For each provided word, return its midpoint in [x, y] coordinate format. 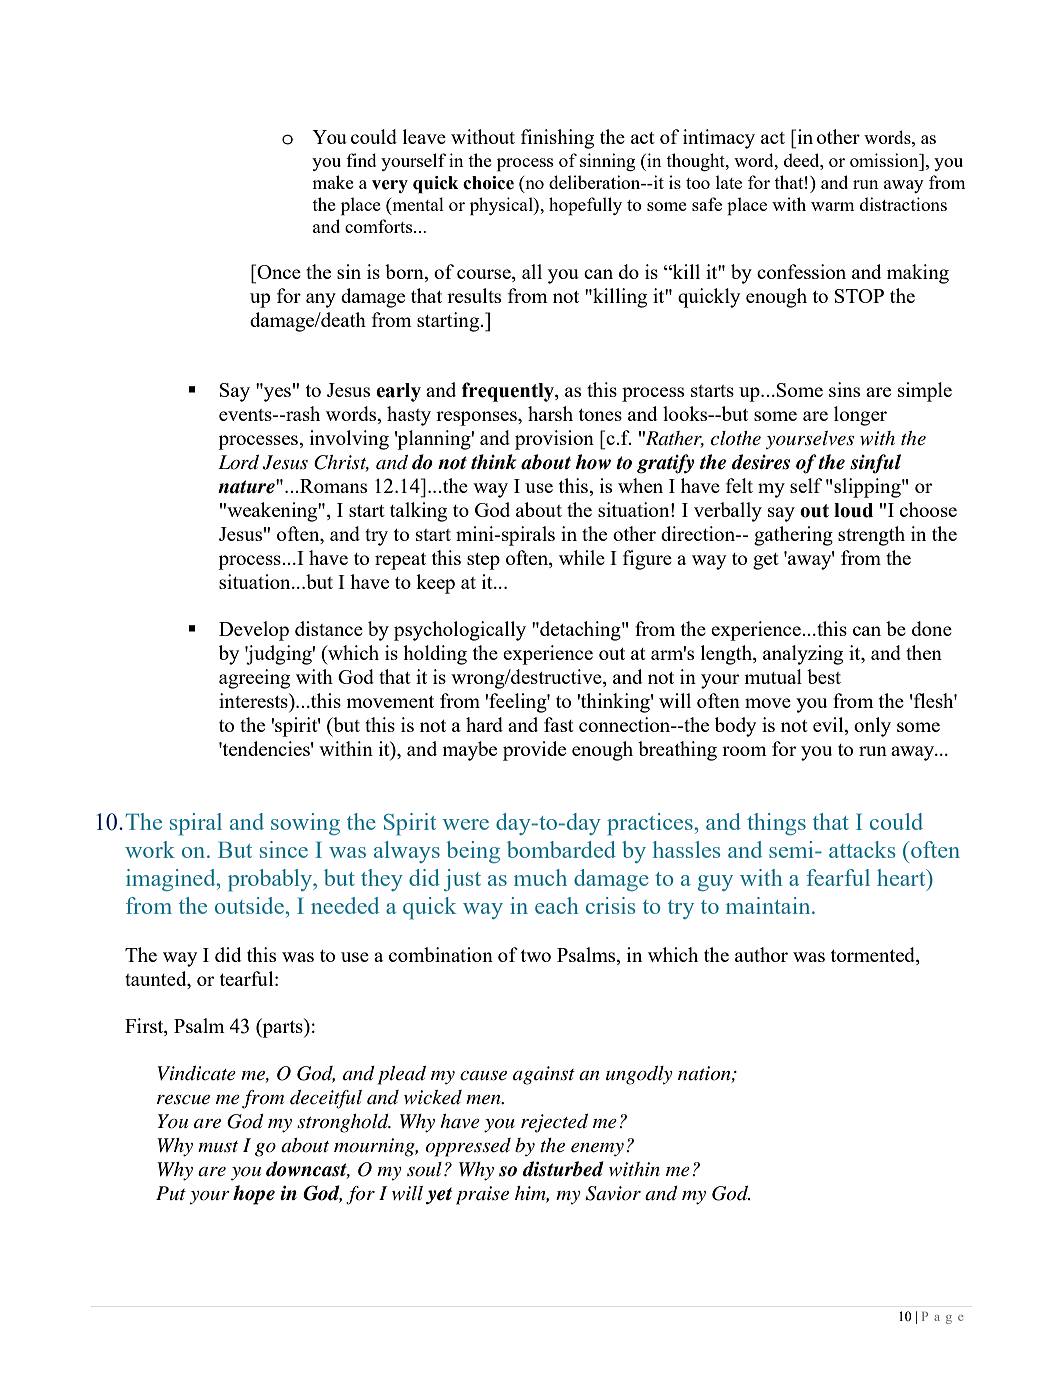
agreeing [254, 679]
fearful [838, 877]
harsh [550, 413]
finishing [557, 139]
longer [860, 416]
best [824, 676]
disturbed [563, 1169]
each [557, 905]
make [333, 182]
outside [250, 905]
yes [276, 393]
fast [559, 724]
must [218, 1147]
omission [885, 160]
